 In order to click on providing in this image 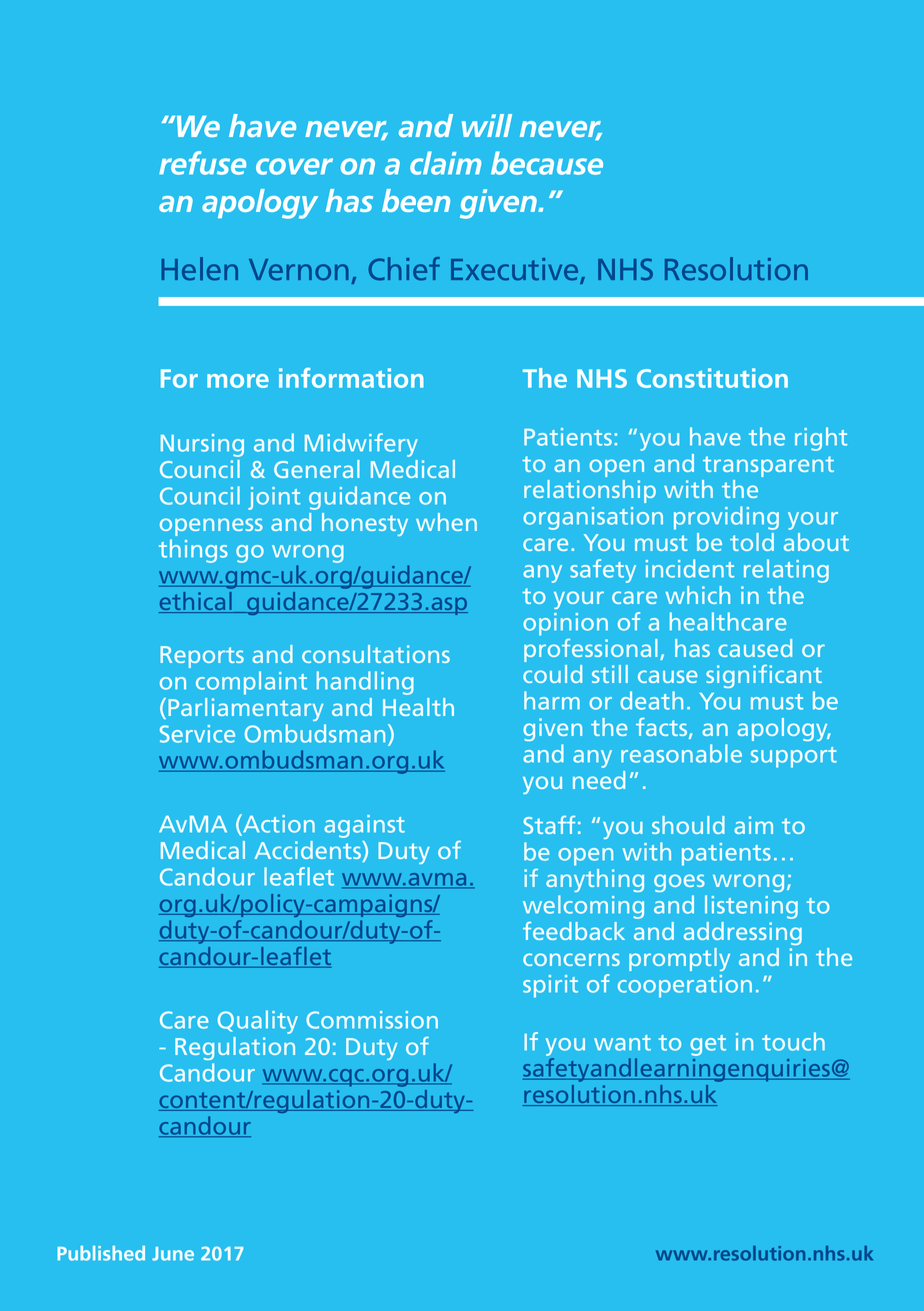, I will do `click(726, 518)`.
